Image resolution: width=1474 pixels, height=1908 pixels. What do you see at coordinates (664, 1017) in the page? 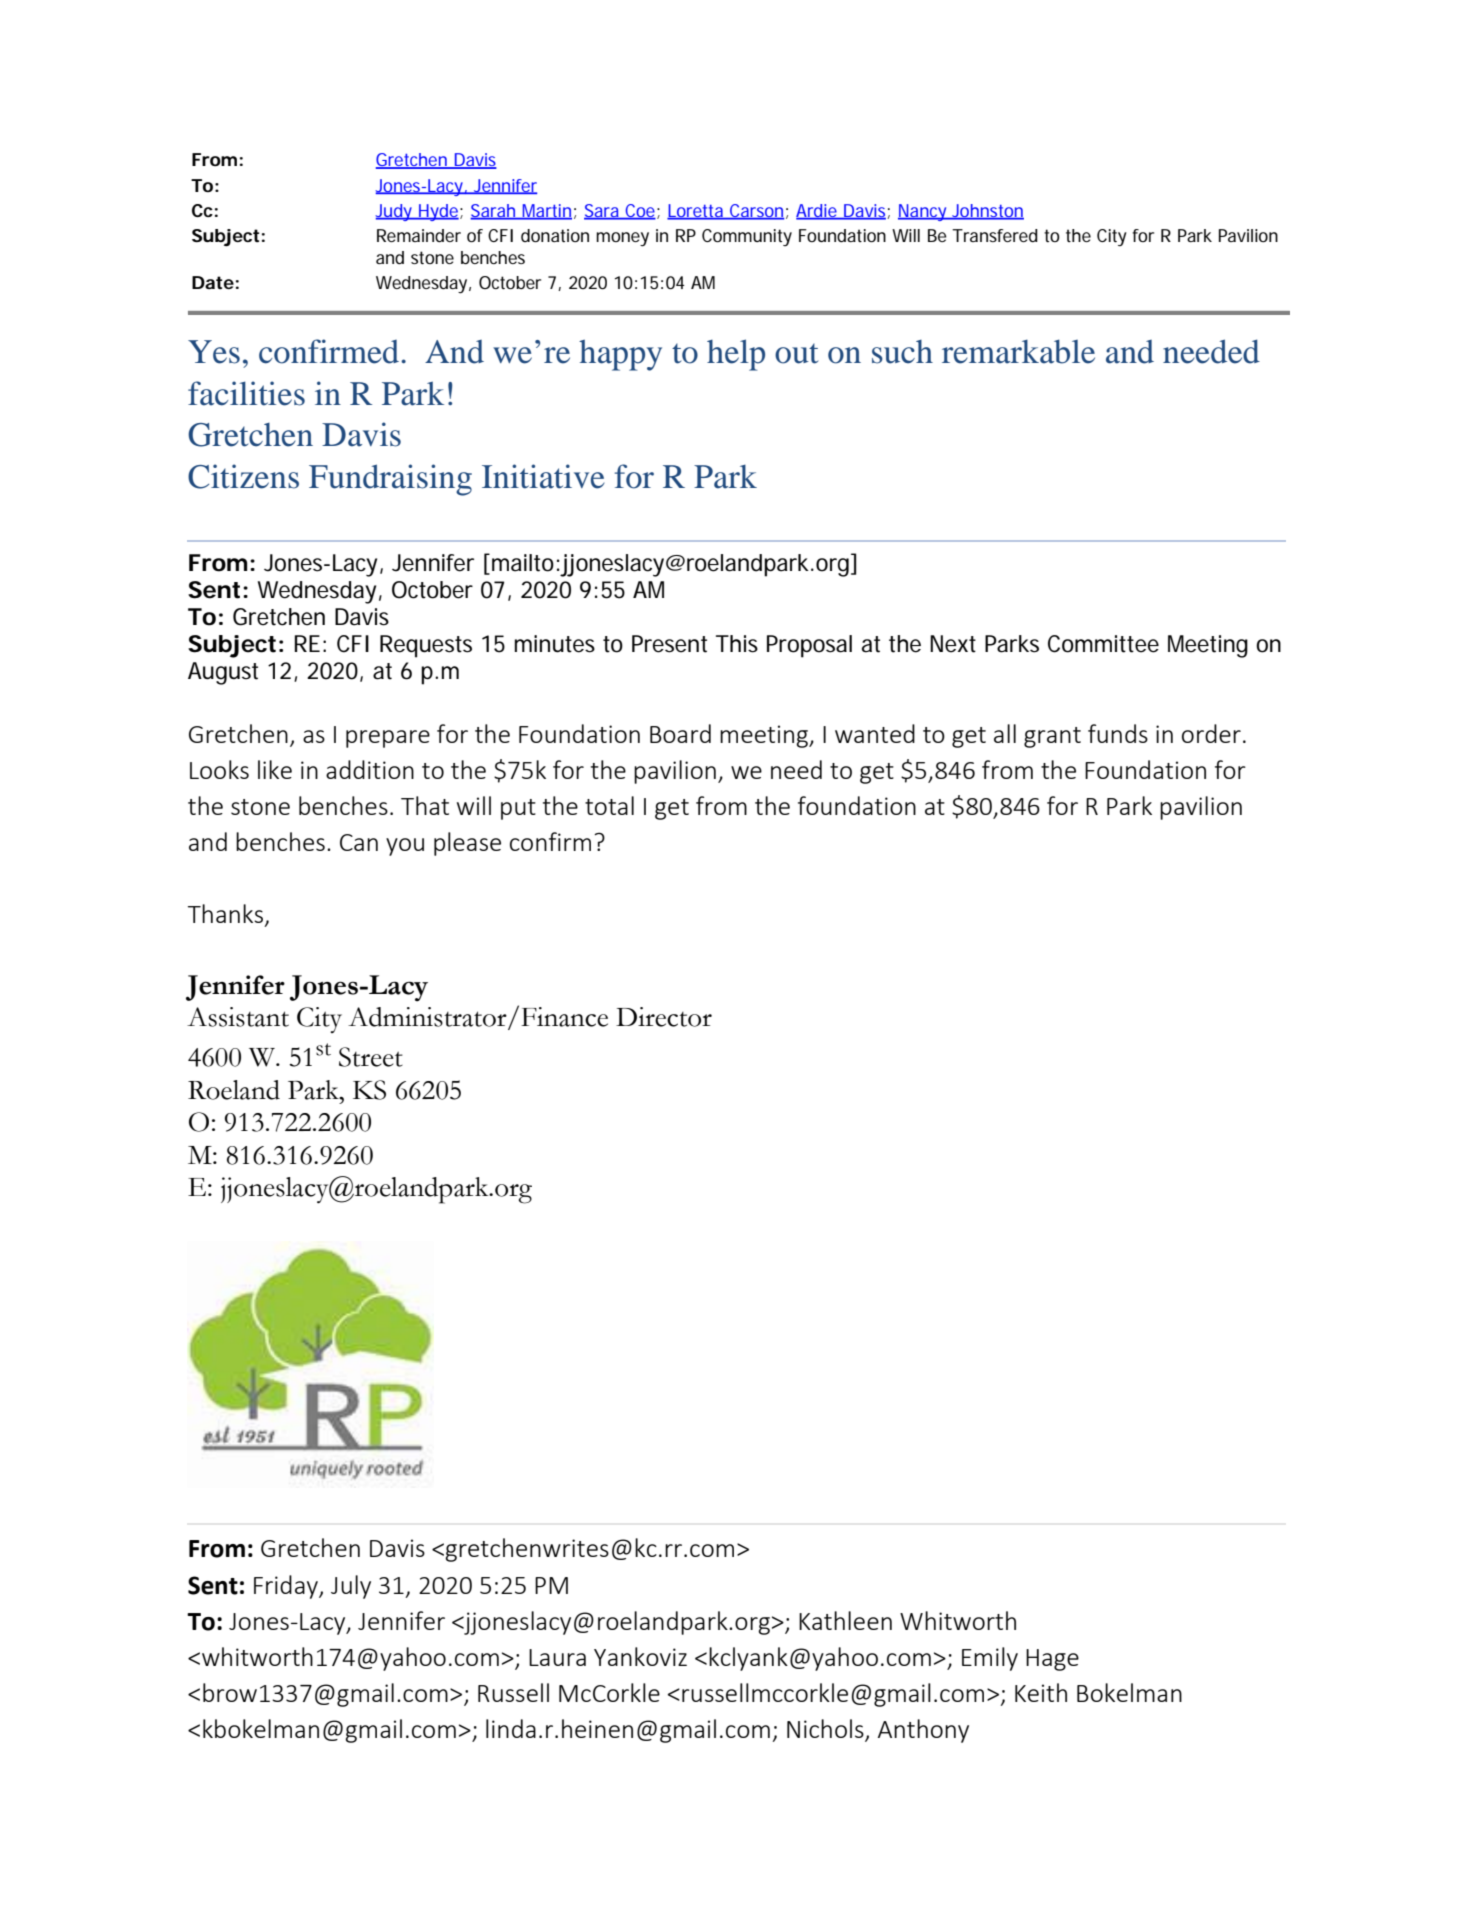
I see `Director` at bounding box center [664, 1017].
